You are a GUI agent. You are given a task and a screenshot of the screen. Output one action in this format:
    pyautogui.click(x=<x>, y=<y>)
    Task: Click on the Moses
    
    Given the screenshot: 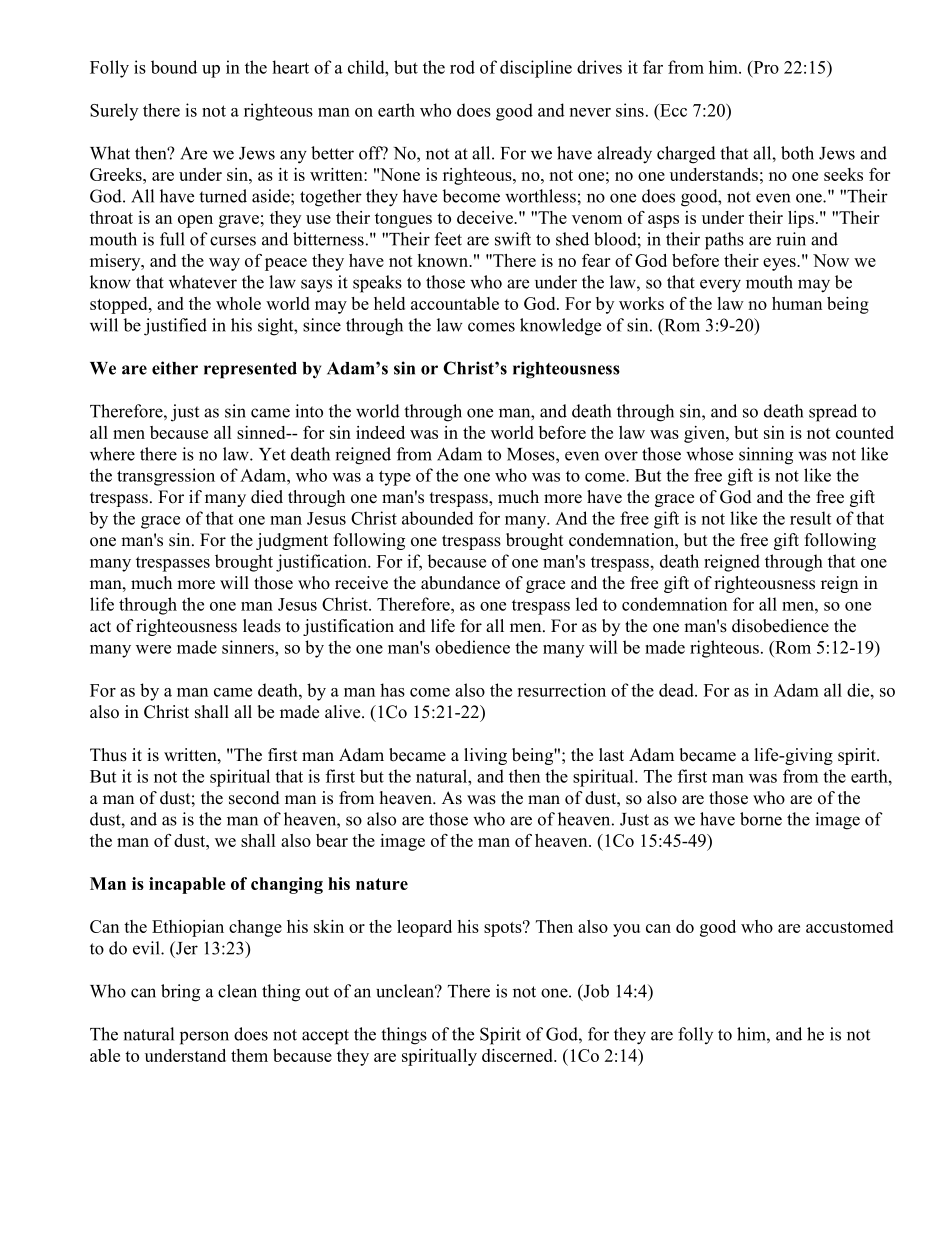 What is the action you would take?
    pyautogui.click(x=532, y=454)
